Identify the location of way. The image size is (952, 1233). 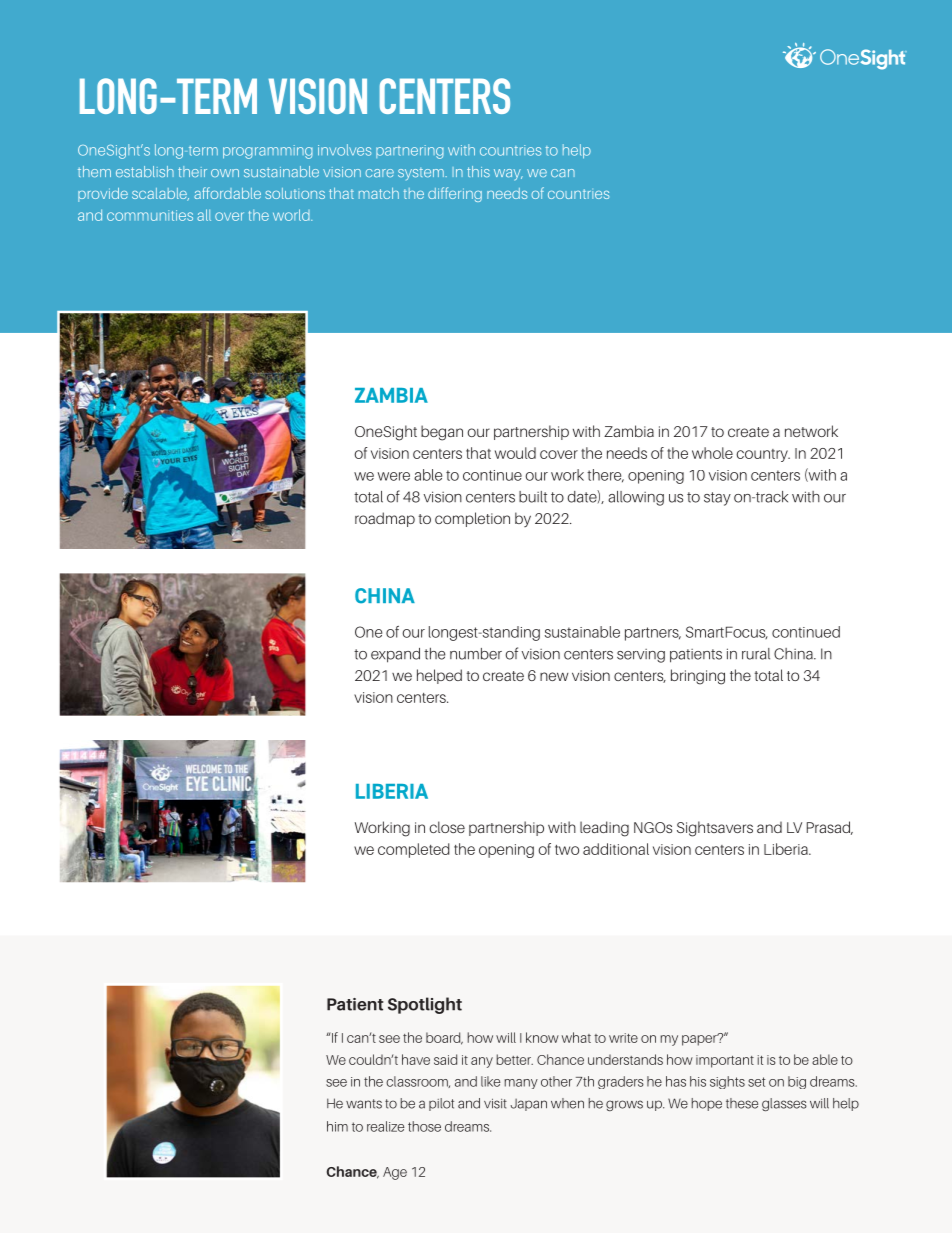
(508, 175).
